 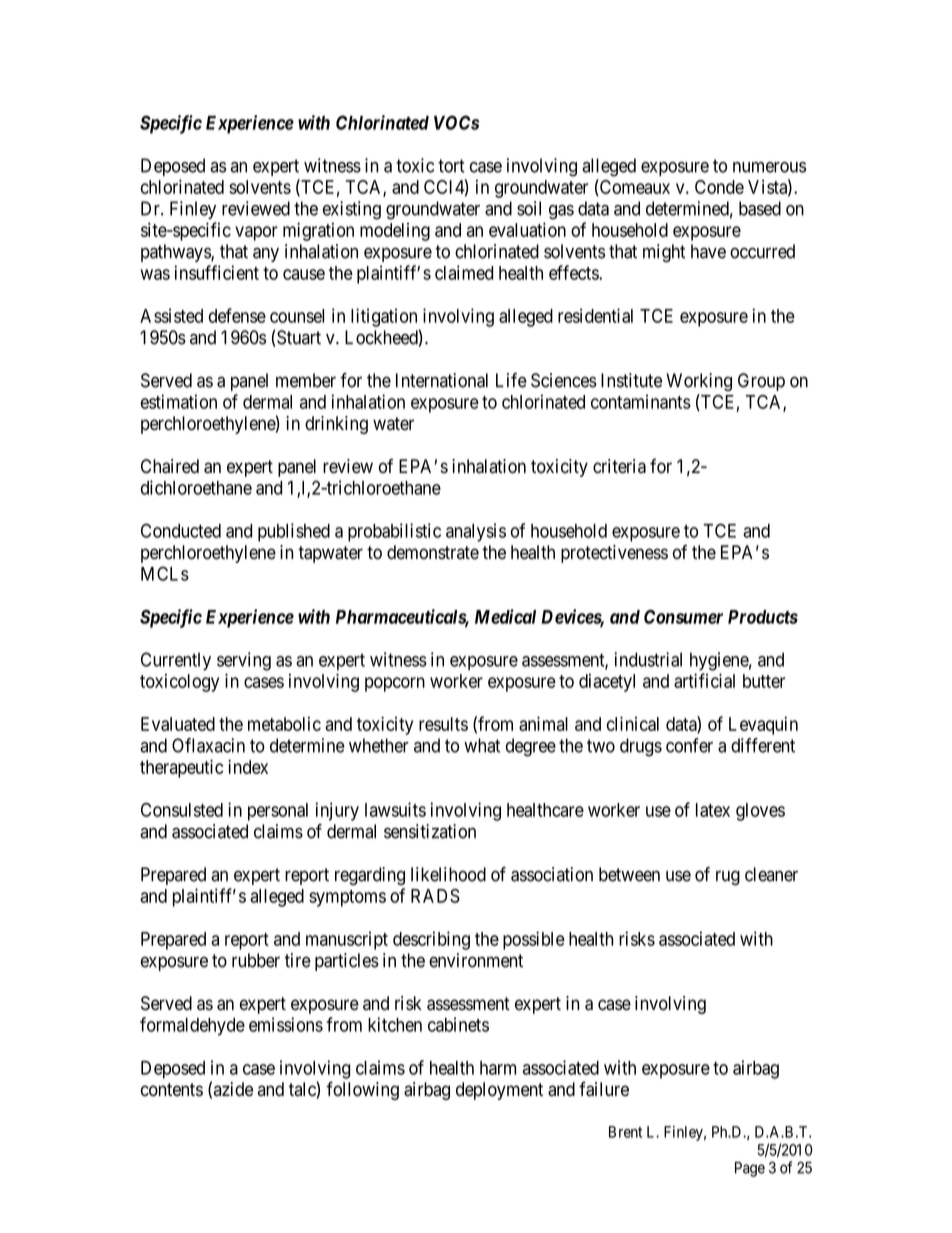 I want to click on based, so click(x=760, y=208).
